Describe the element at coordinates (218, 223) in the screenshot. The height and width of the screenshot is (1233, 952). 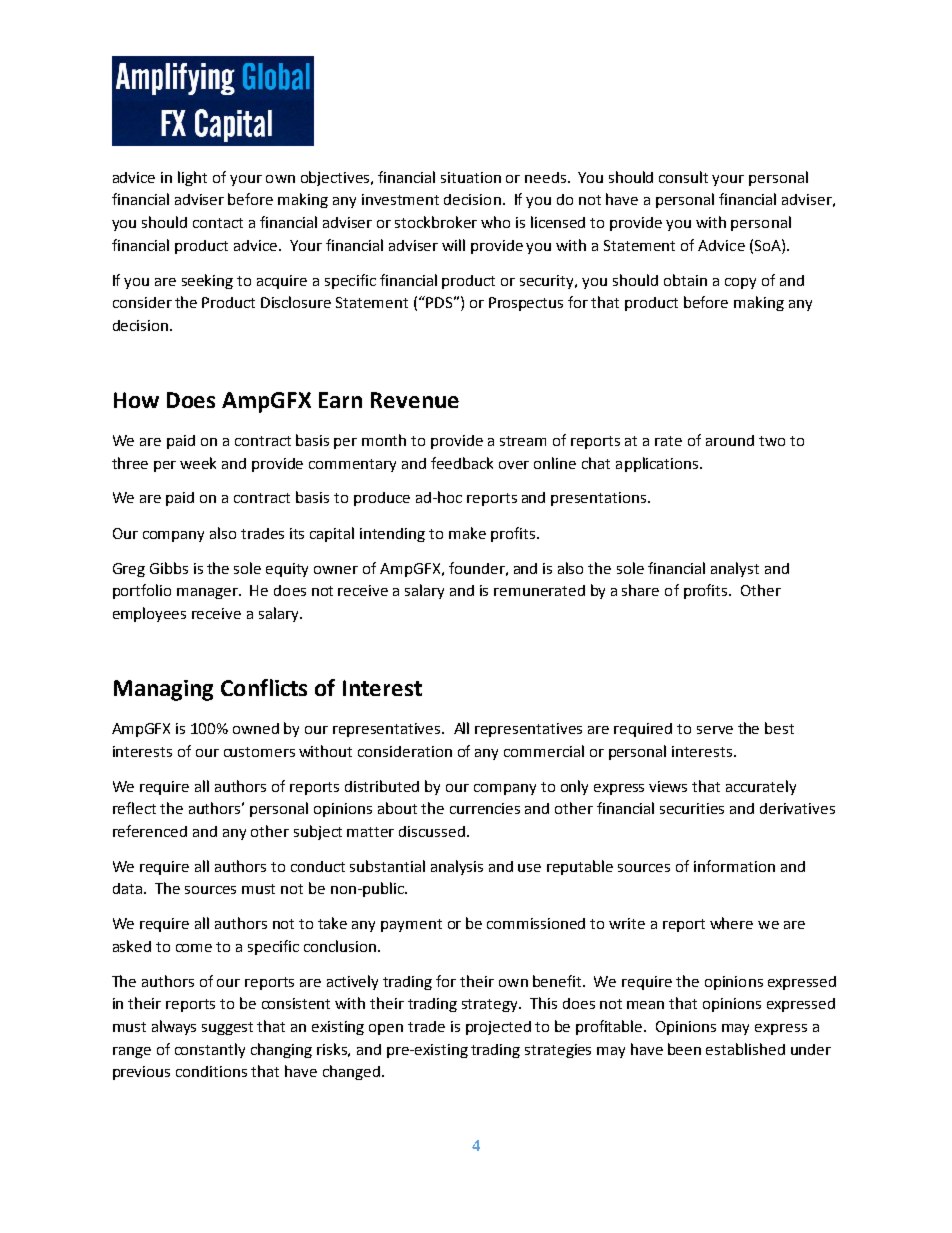
I see `contact` at that location.
